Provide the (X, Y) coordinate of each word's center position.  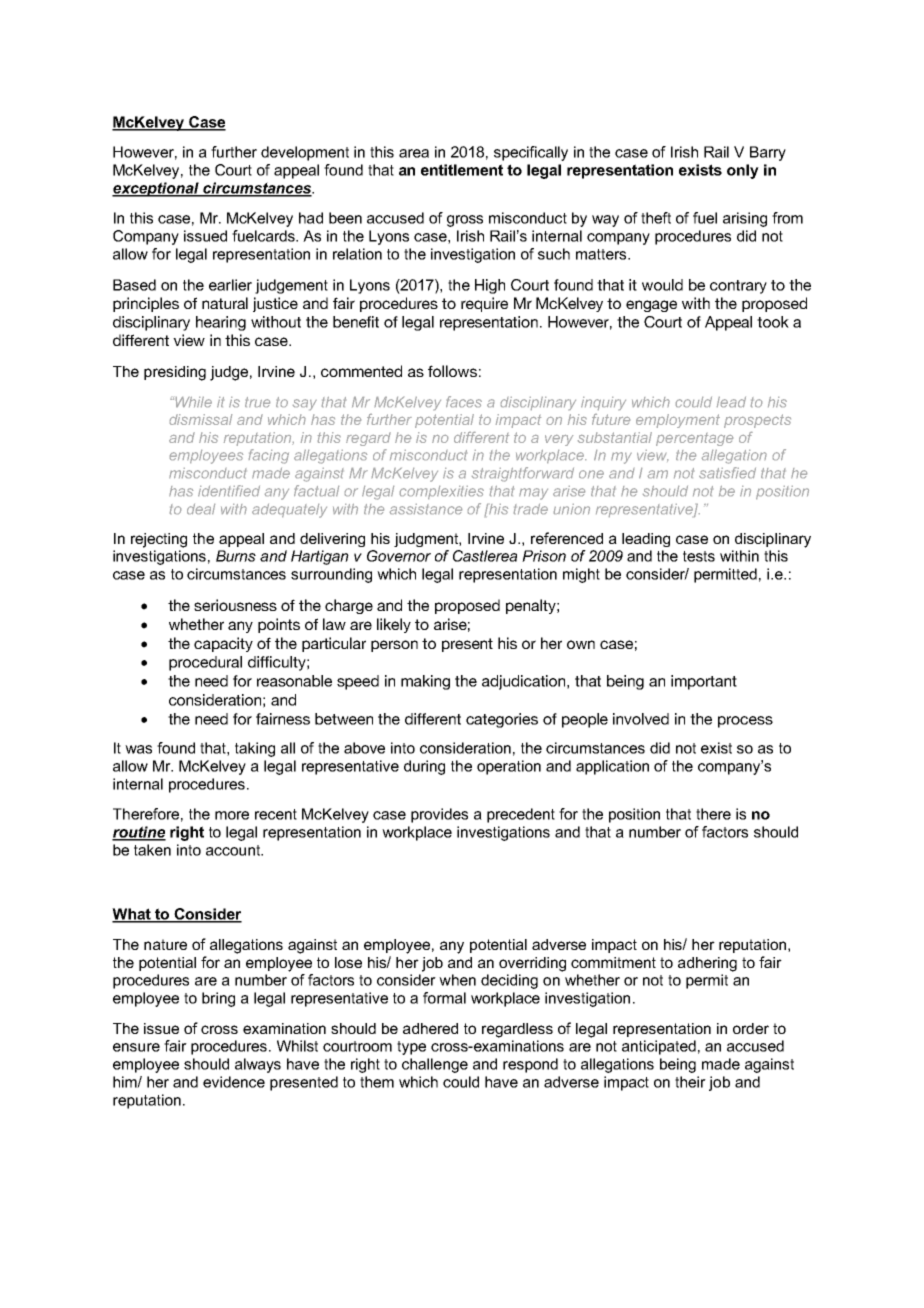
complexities (442, 492)
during (424, 767)
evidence (234, 1082)
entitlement (462, 170)
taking (255, 749)
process (745, 722)
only (743, 171)
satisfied (727, 472)
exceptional (156, 189)
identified (229, 490)
